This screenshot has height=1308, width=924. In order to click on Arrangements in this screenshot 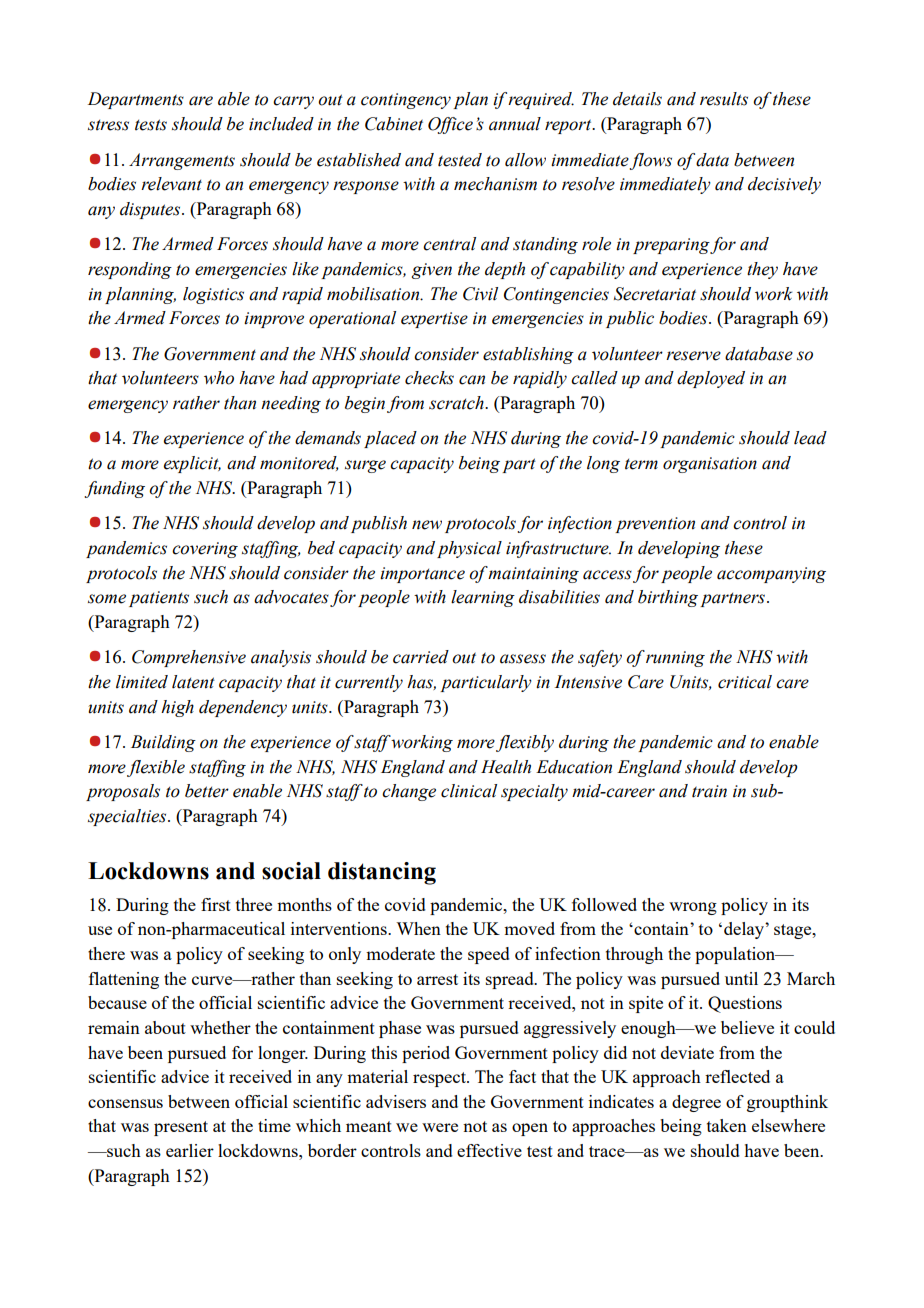, I will do `click(182, 161)`.
